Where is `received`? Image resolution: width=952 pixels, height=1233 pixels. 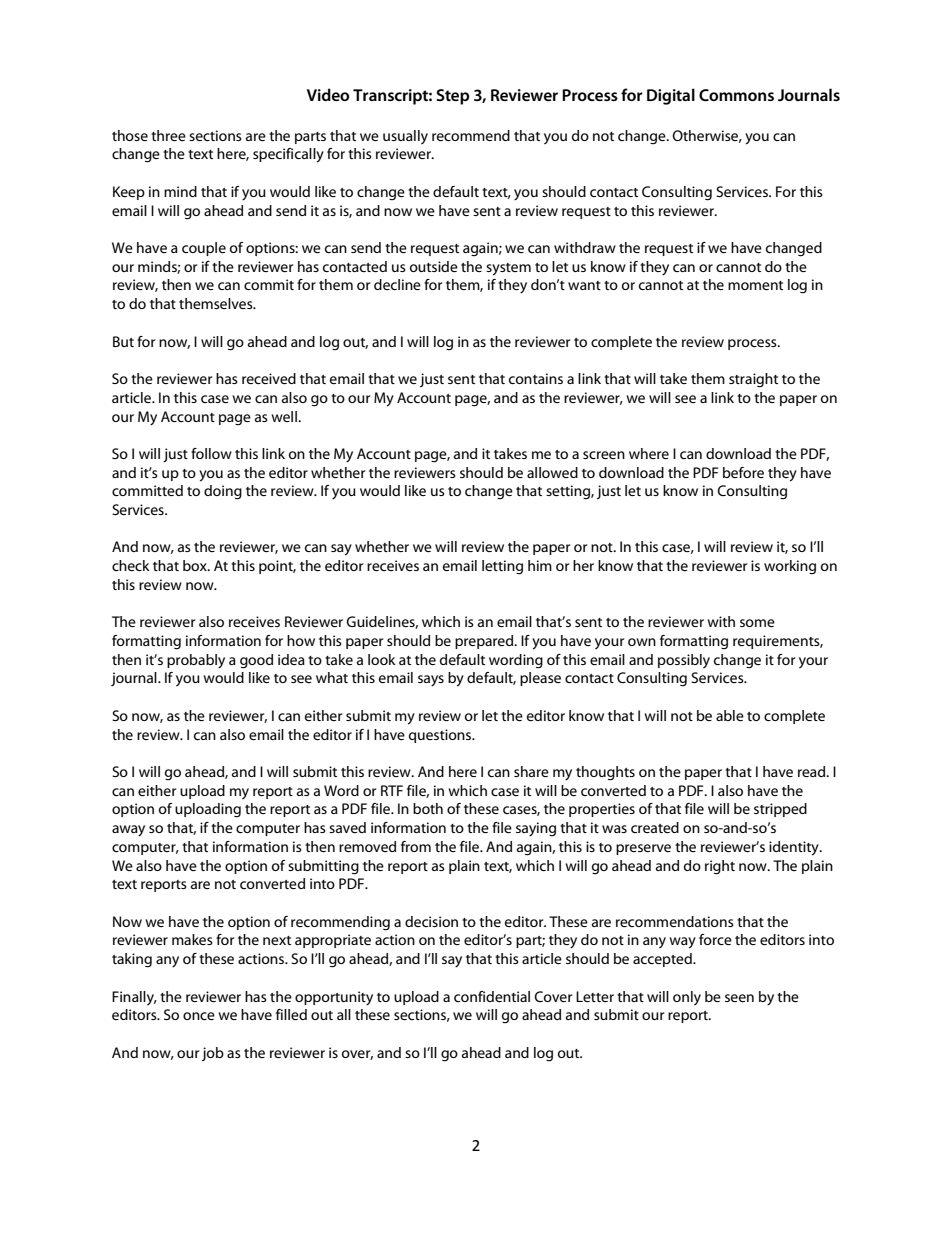 received is located at coordinates (269, 378).
